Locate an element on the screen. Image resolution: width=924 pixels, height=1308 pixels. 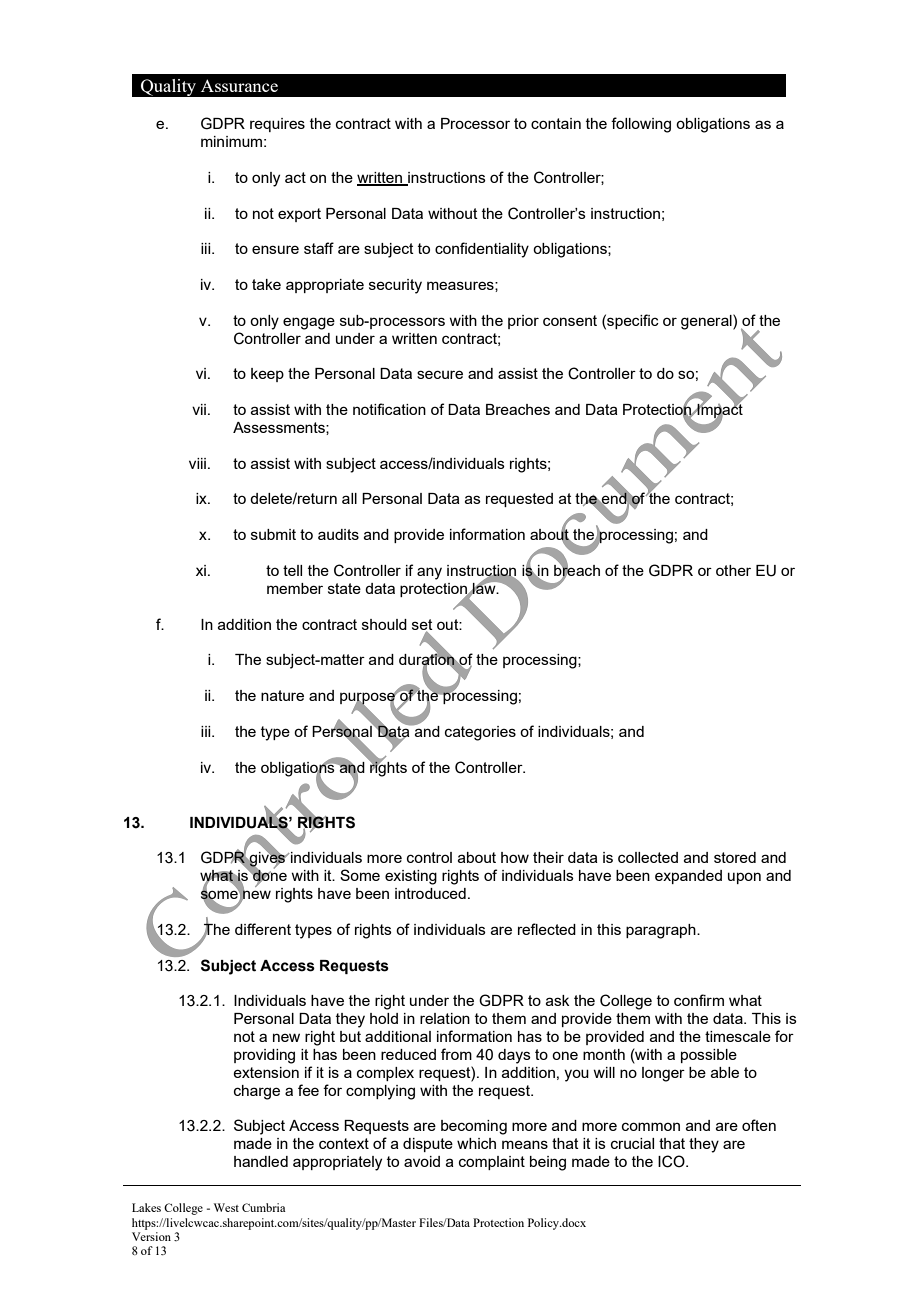
contain is located at coordinates (556, 123).
